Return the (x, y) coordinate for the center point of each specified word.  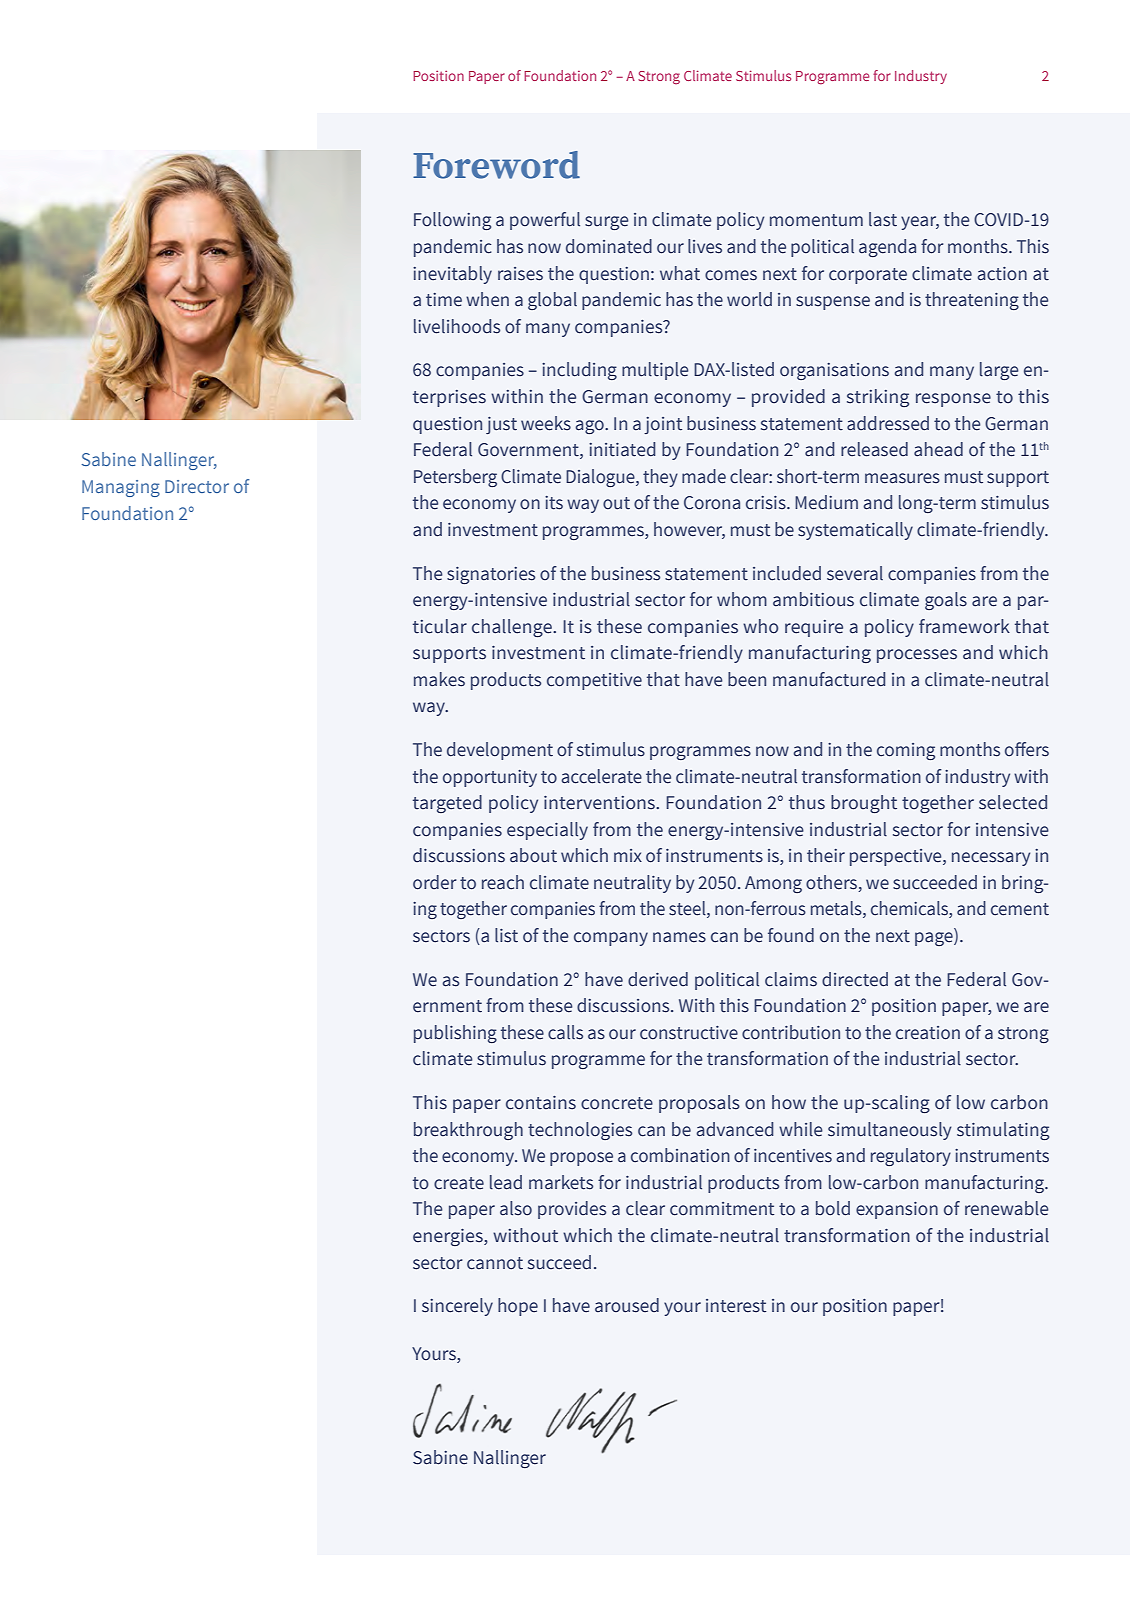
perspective (897, 857)
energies (449, 1237)
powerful (545, 221)
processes (917, 656)
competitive (594, 681)
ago (590, 427)
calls (565, 1032)
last (883, 219)
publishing (455, 1034)
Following (452, 221)
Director (197, 486)
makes (439, 679)
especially (547, 831)
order (435, 882)
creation (928, 1033)
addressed (888, 423)
